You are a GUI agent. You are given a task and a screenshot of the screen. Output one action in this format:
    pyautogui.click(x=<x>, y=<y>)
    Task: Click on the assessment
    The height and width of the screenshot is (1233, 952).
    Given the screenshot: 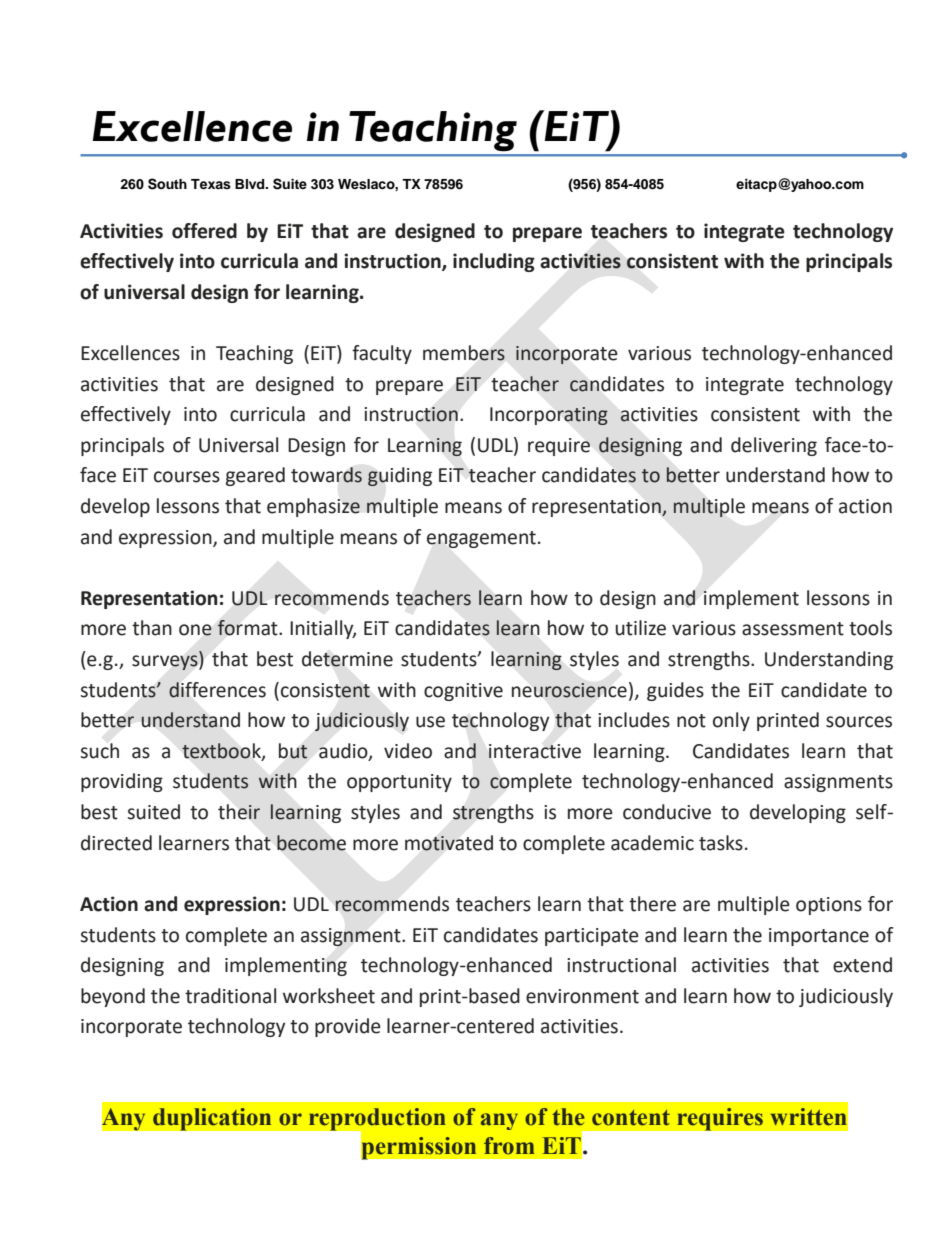 What is the action you would take?
    pyautogui.click(x=793, y=629)
